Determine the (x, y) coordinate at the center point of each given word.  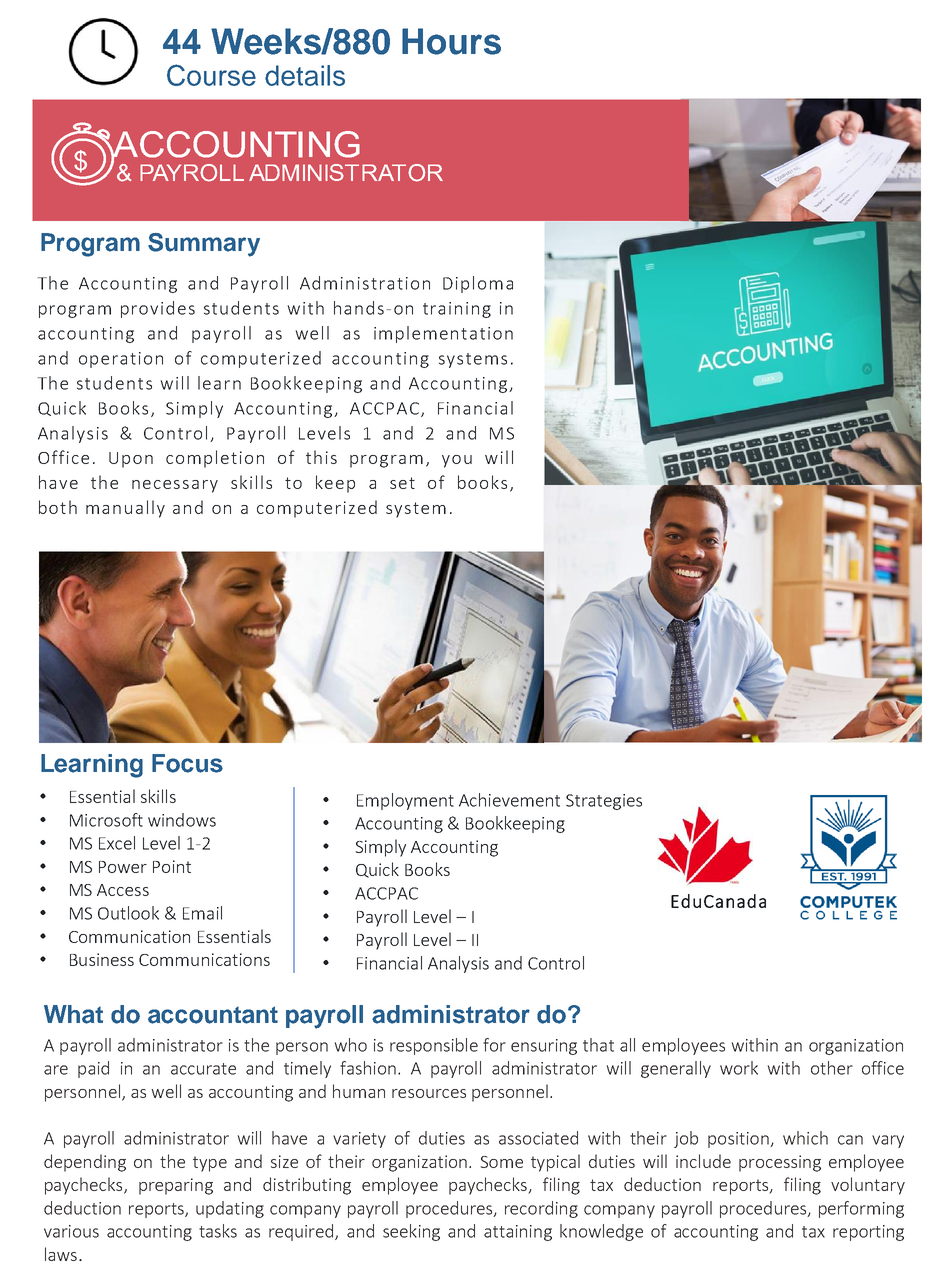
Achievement (509, 800)
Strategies (604, 802)
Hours (451, 41)
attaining (518, 1233)
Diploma (478, 284)
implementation (443, 334)
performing (861, 1209)
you (457, 461)
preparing (176, 1186)
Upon (131, 460)
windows (182, 820)
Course (211, 75)
